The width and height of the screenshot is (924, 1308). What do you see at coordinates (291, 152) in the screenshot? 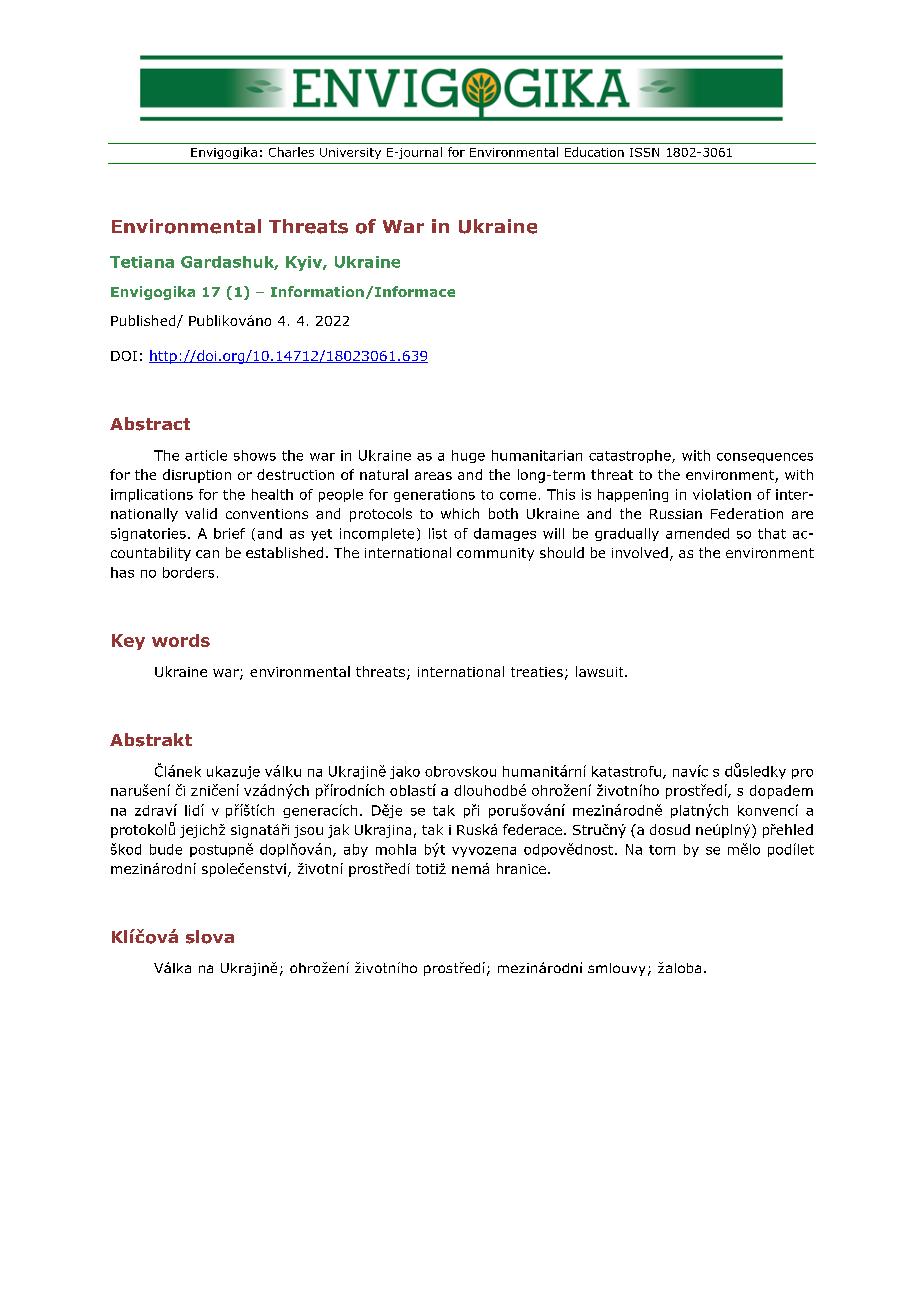
I see `Charles` at bounding box center [291, 152].
